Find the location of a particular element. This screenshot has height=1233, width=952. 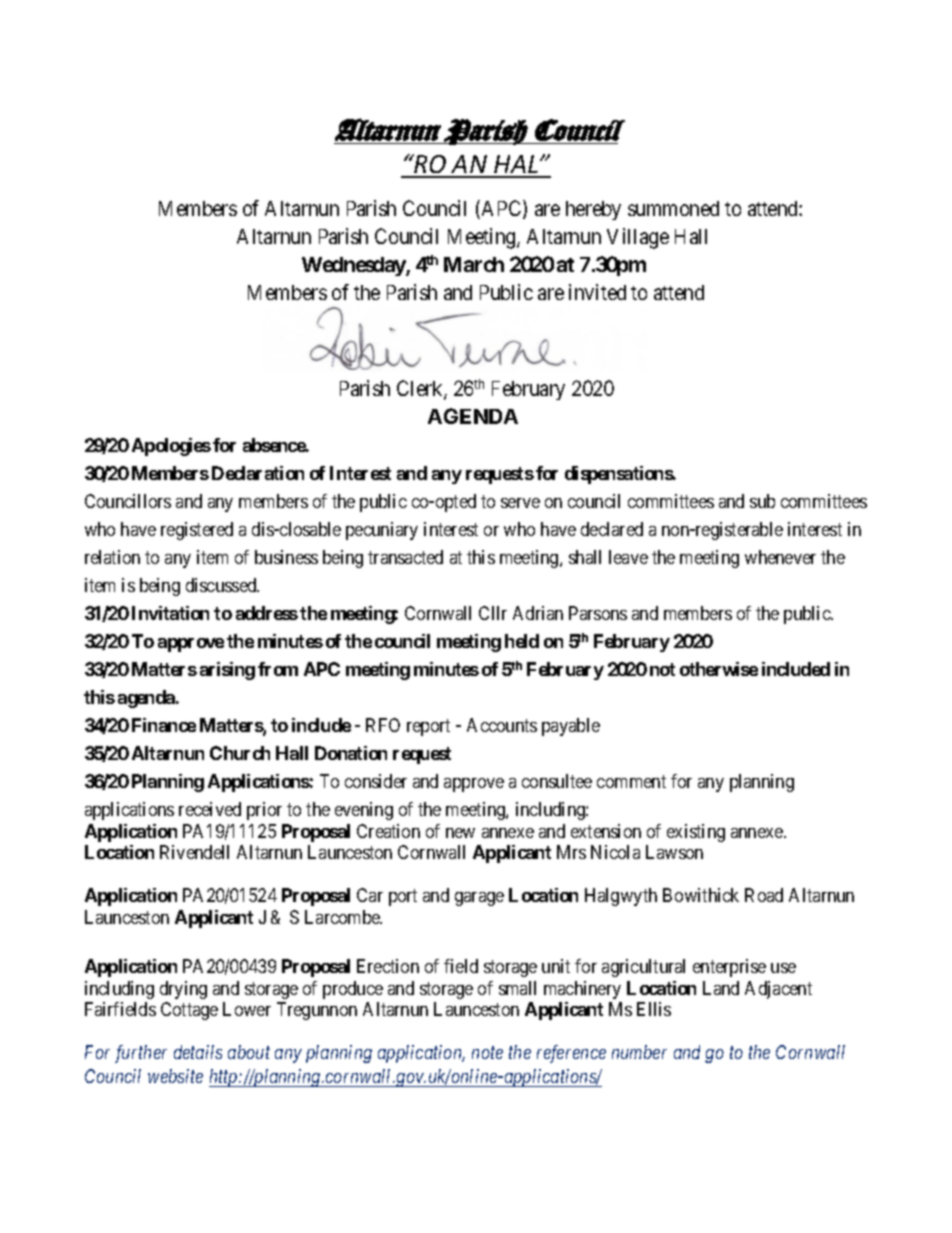

Wednesday is located at coordinates (354, 266).
